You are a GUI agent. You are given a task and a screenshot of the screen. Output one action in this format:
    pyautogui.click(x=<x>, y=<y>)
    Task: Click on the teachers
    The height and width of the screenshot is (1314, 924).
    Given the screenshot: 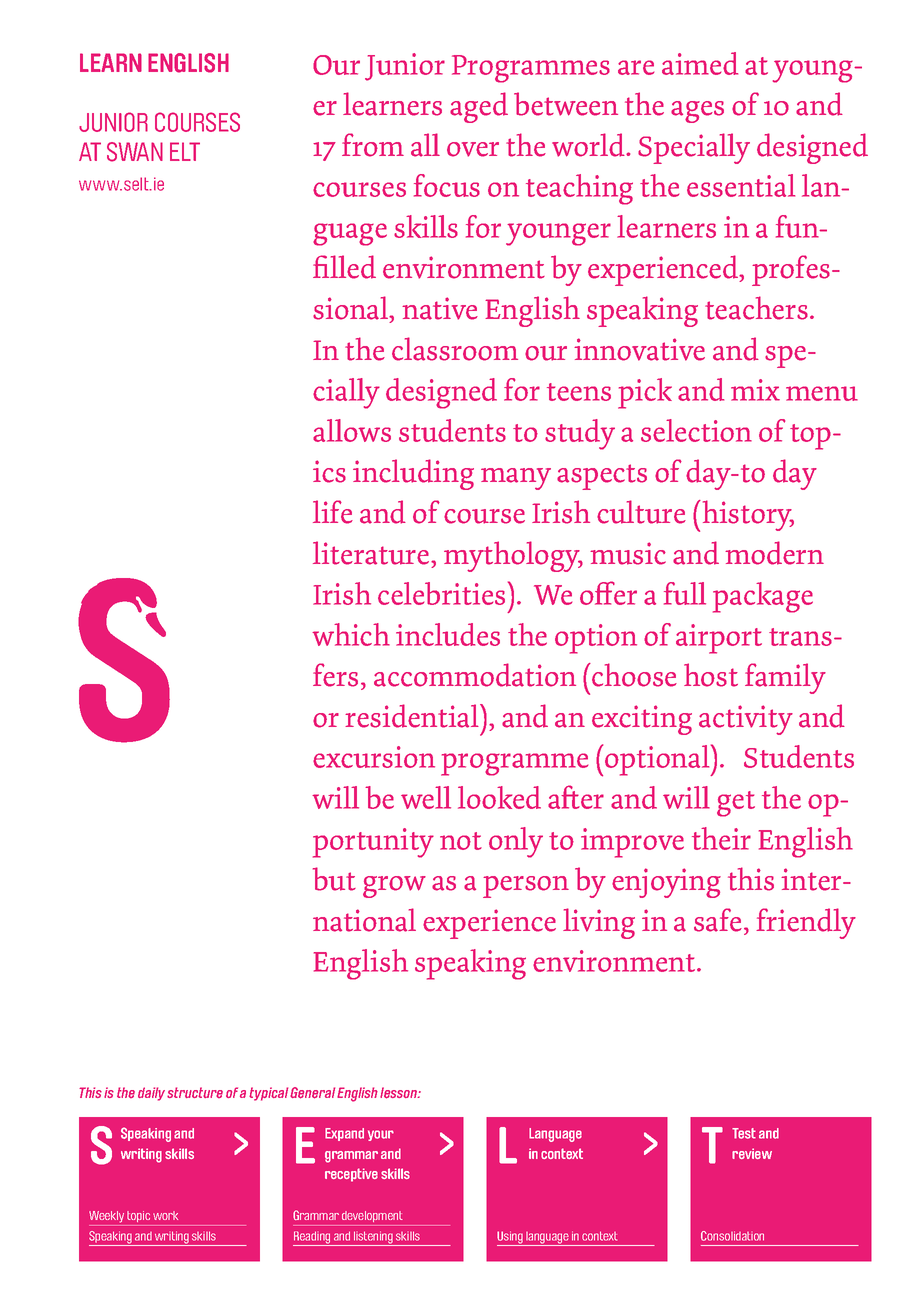 What is the action you would take?
    pyautogui.click(x=756, y=308)
